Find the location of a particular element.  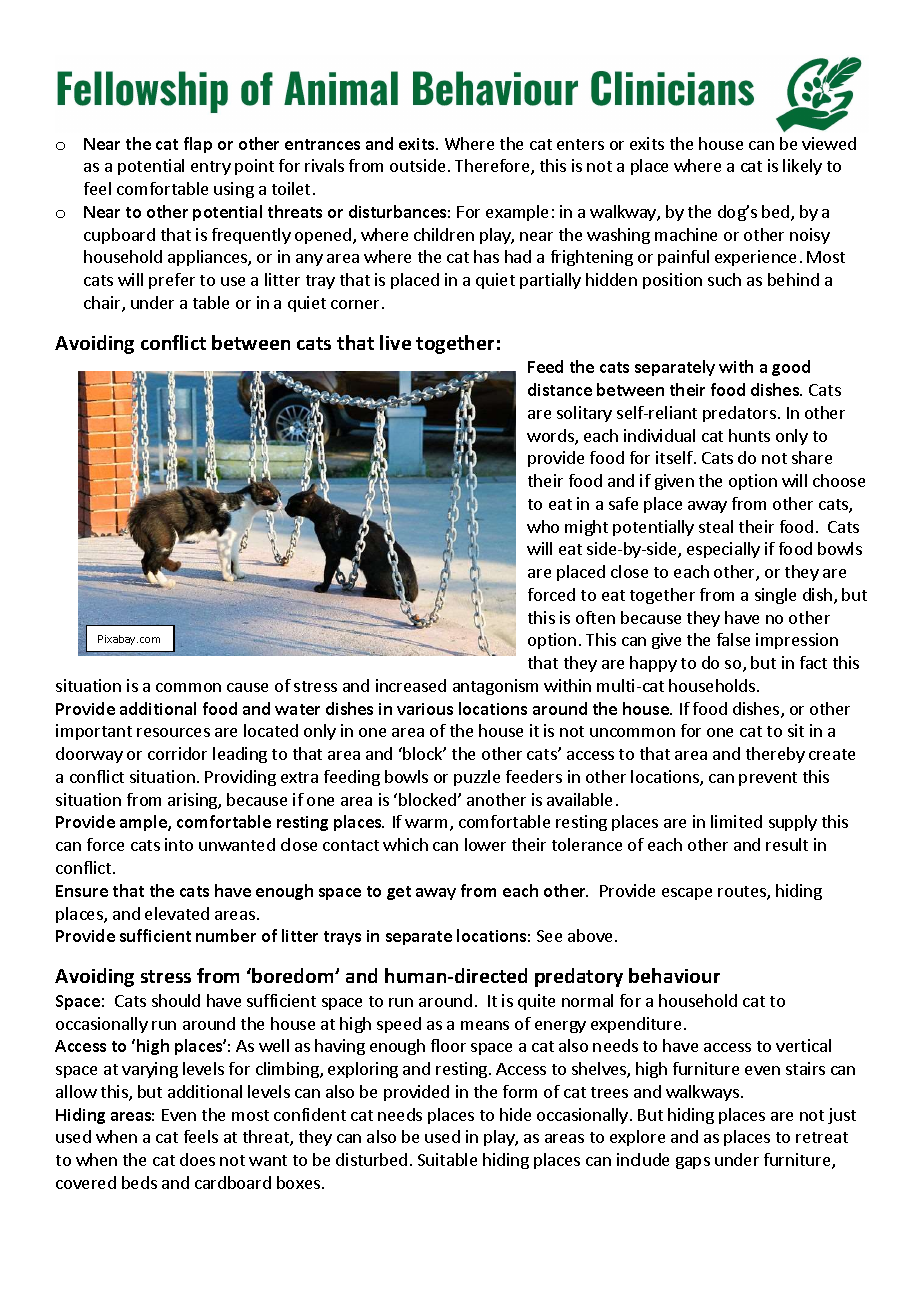

hide is located at coordinates (515, 1114).
